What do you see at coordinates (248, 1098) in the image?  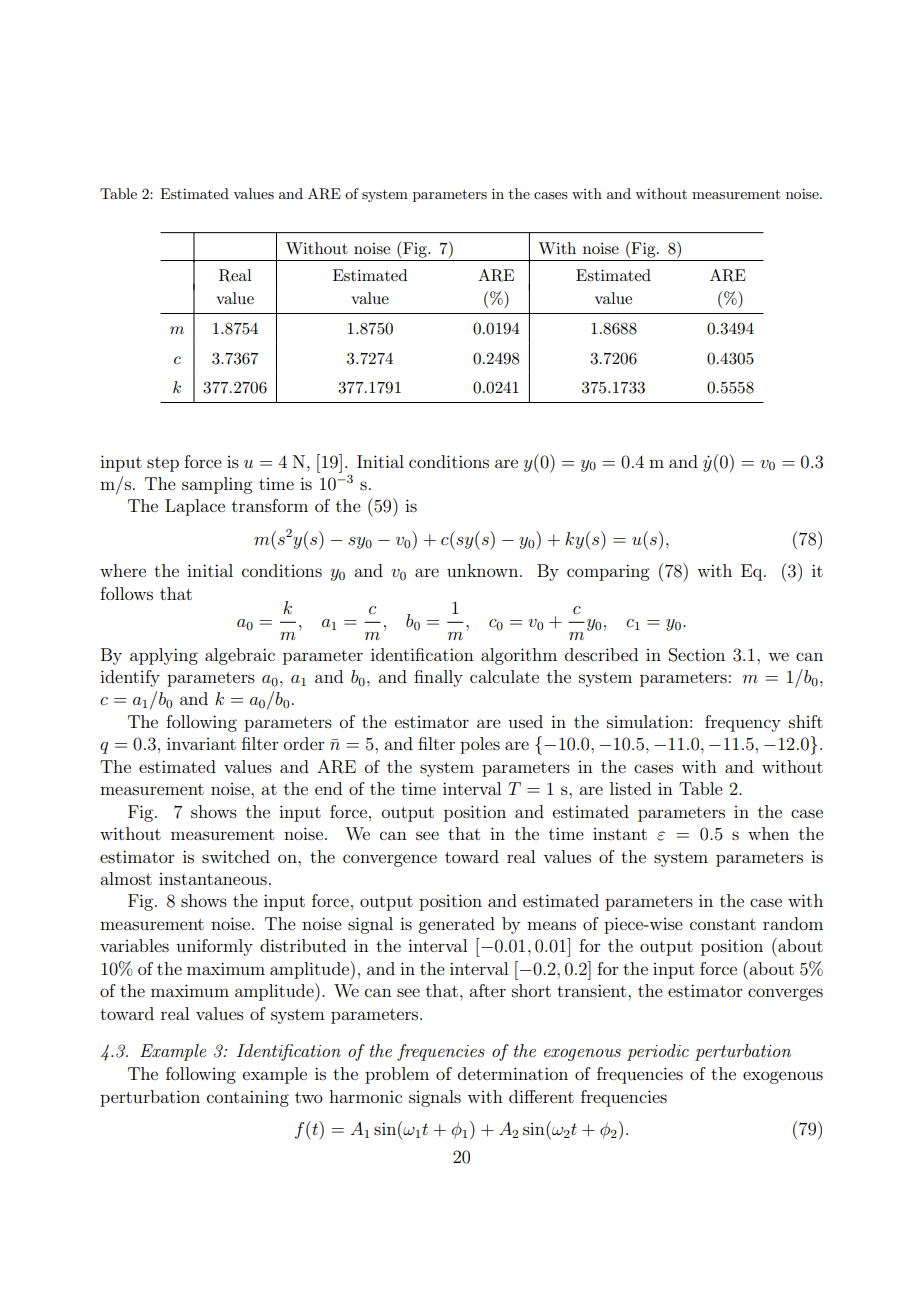 I see `containing` at bounding box center [248, 1098].
